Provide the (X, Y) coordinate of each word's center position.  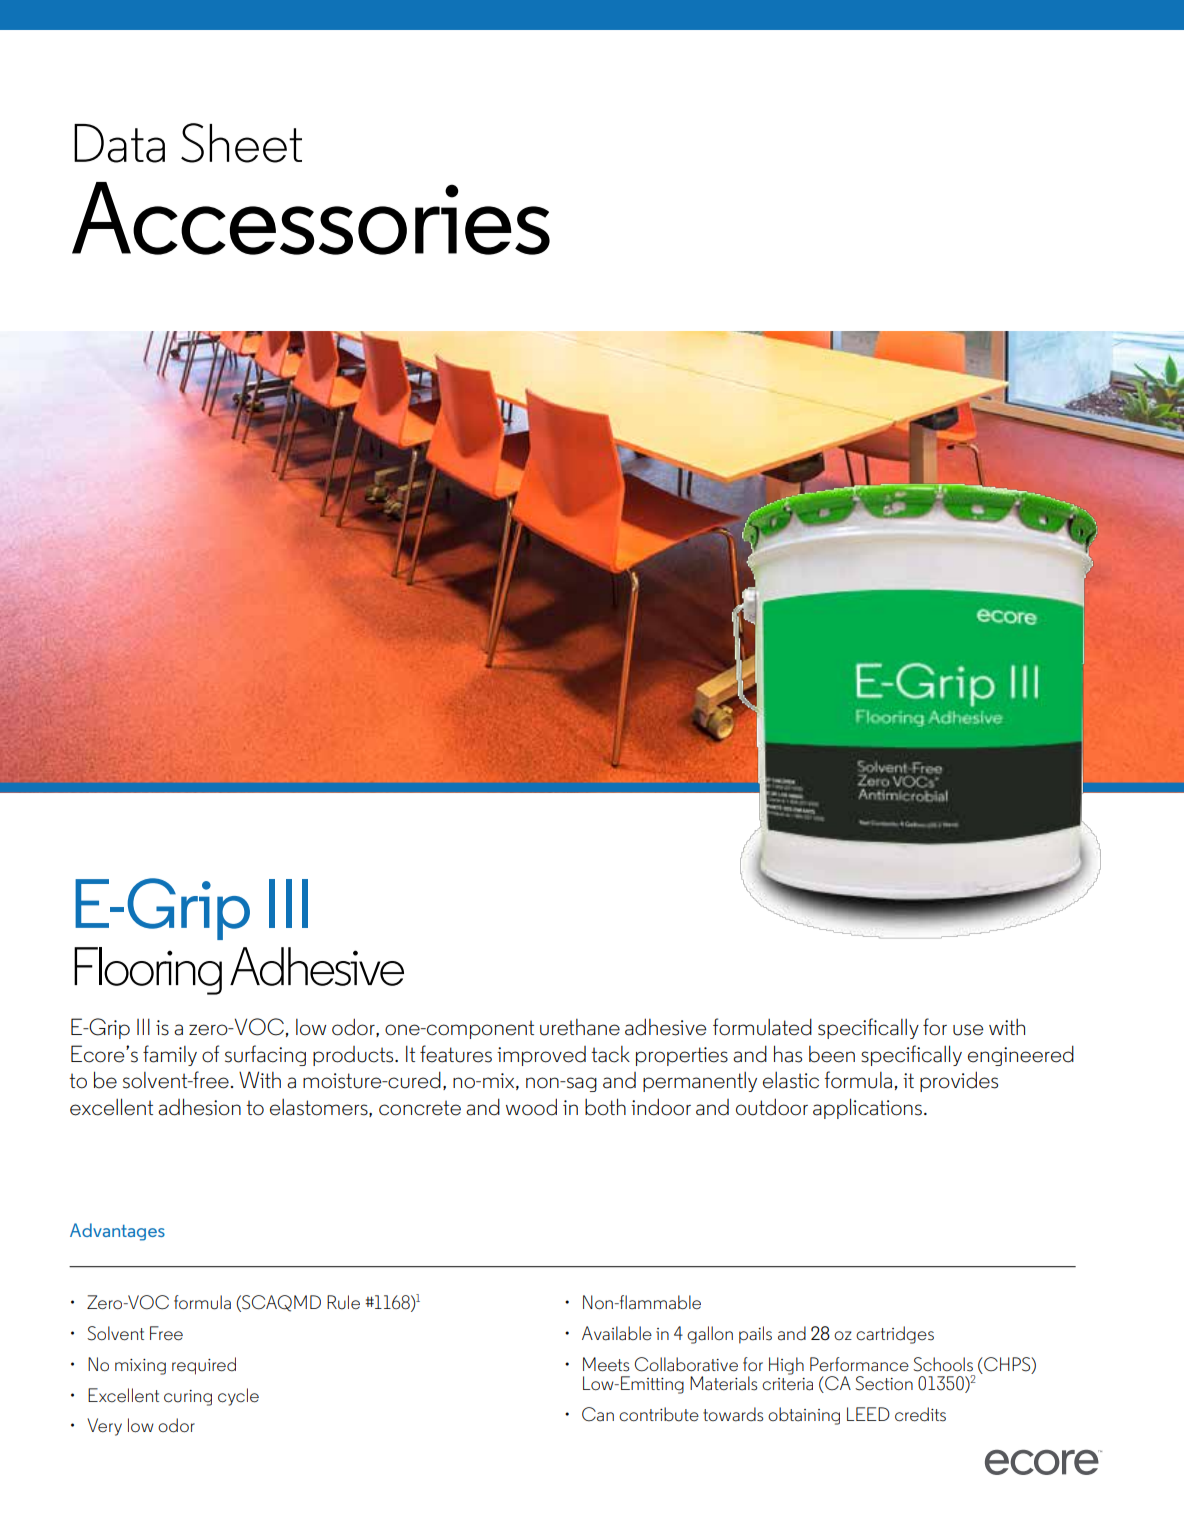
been (832, 1054)
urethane (580, 1027)
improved (541, 1056)
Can (598, 1414)
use (968, 1030)
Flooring (148, 971)
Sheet (241, 143)
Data (119, 143)
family (170, 1055)
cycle (238, 1397)
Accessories (311, 218)
